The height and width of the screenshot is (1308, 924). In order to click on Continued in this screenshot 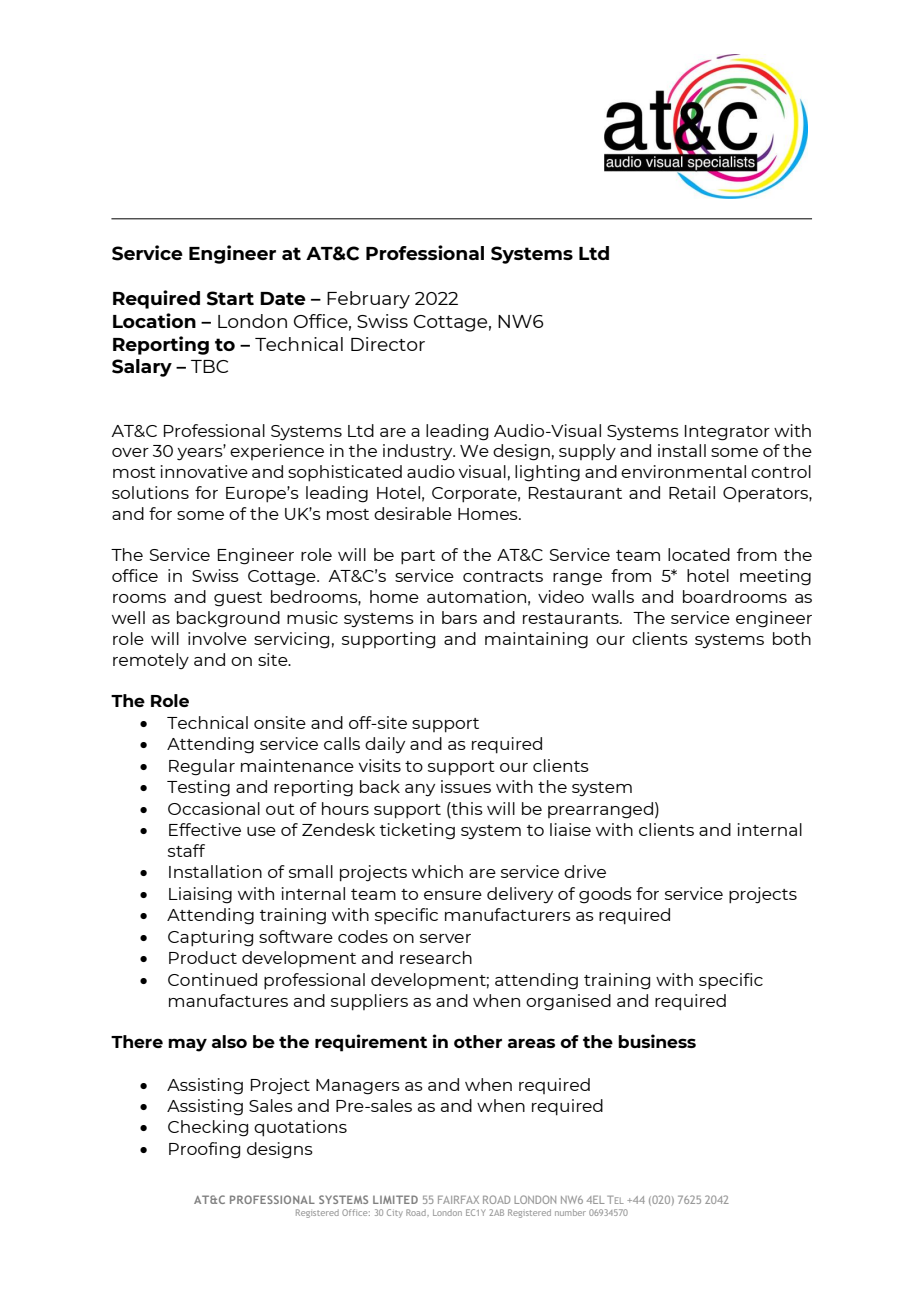, I will do `click(212, 979)`.
